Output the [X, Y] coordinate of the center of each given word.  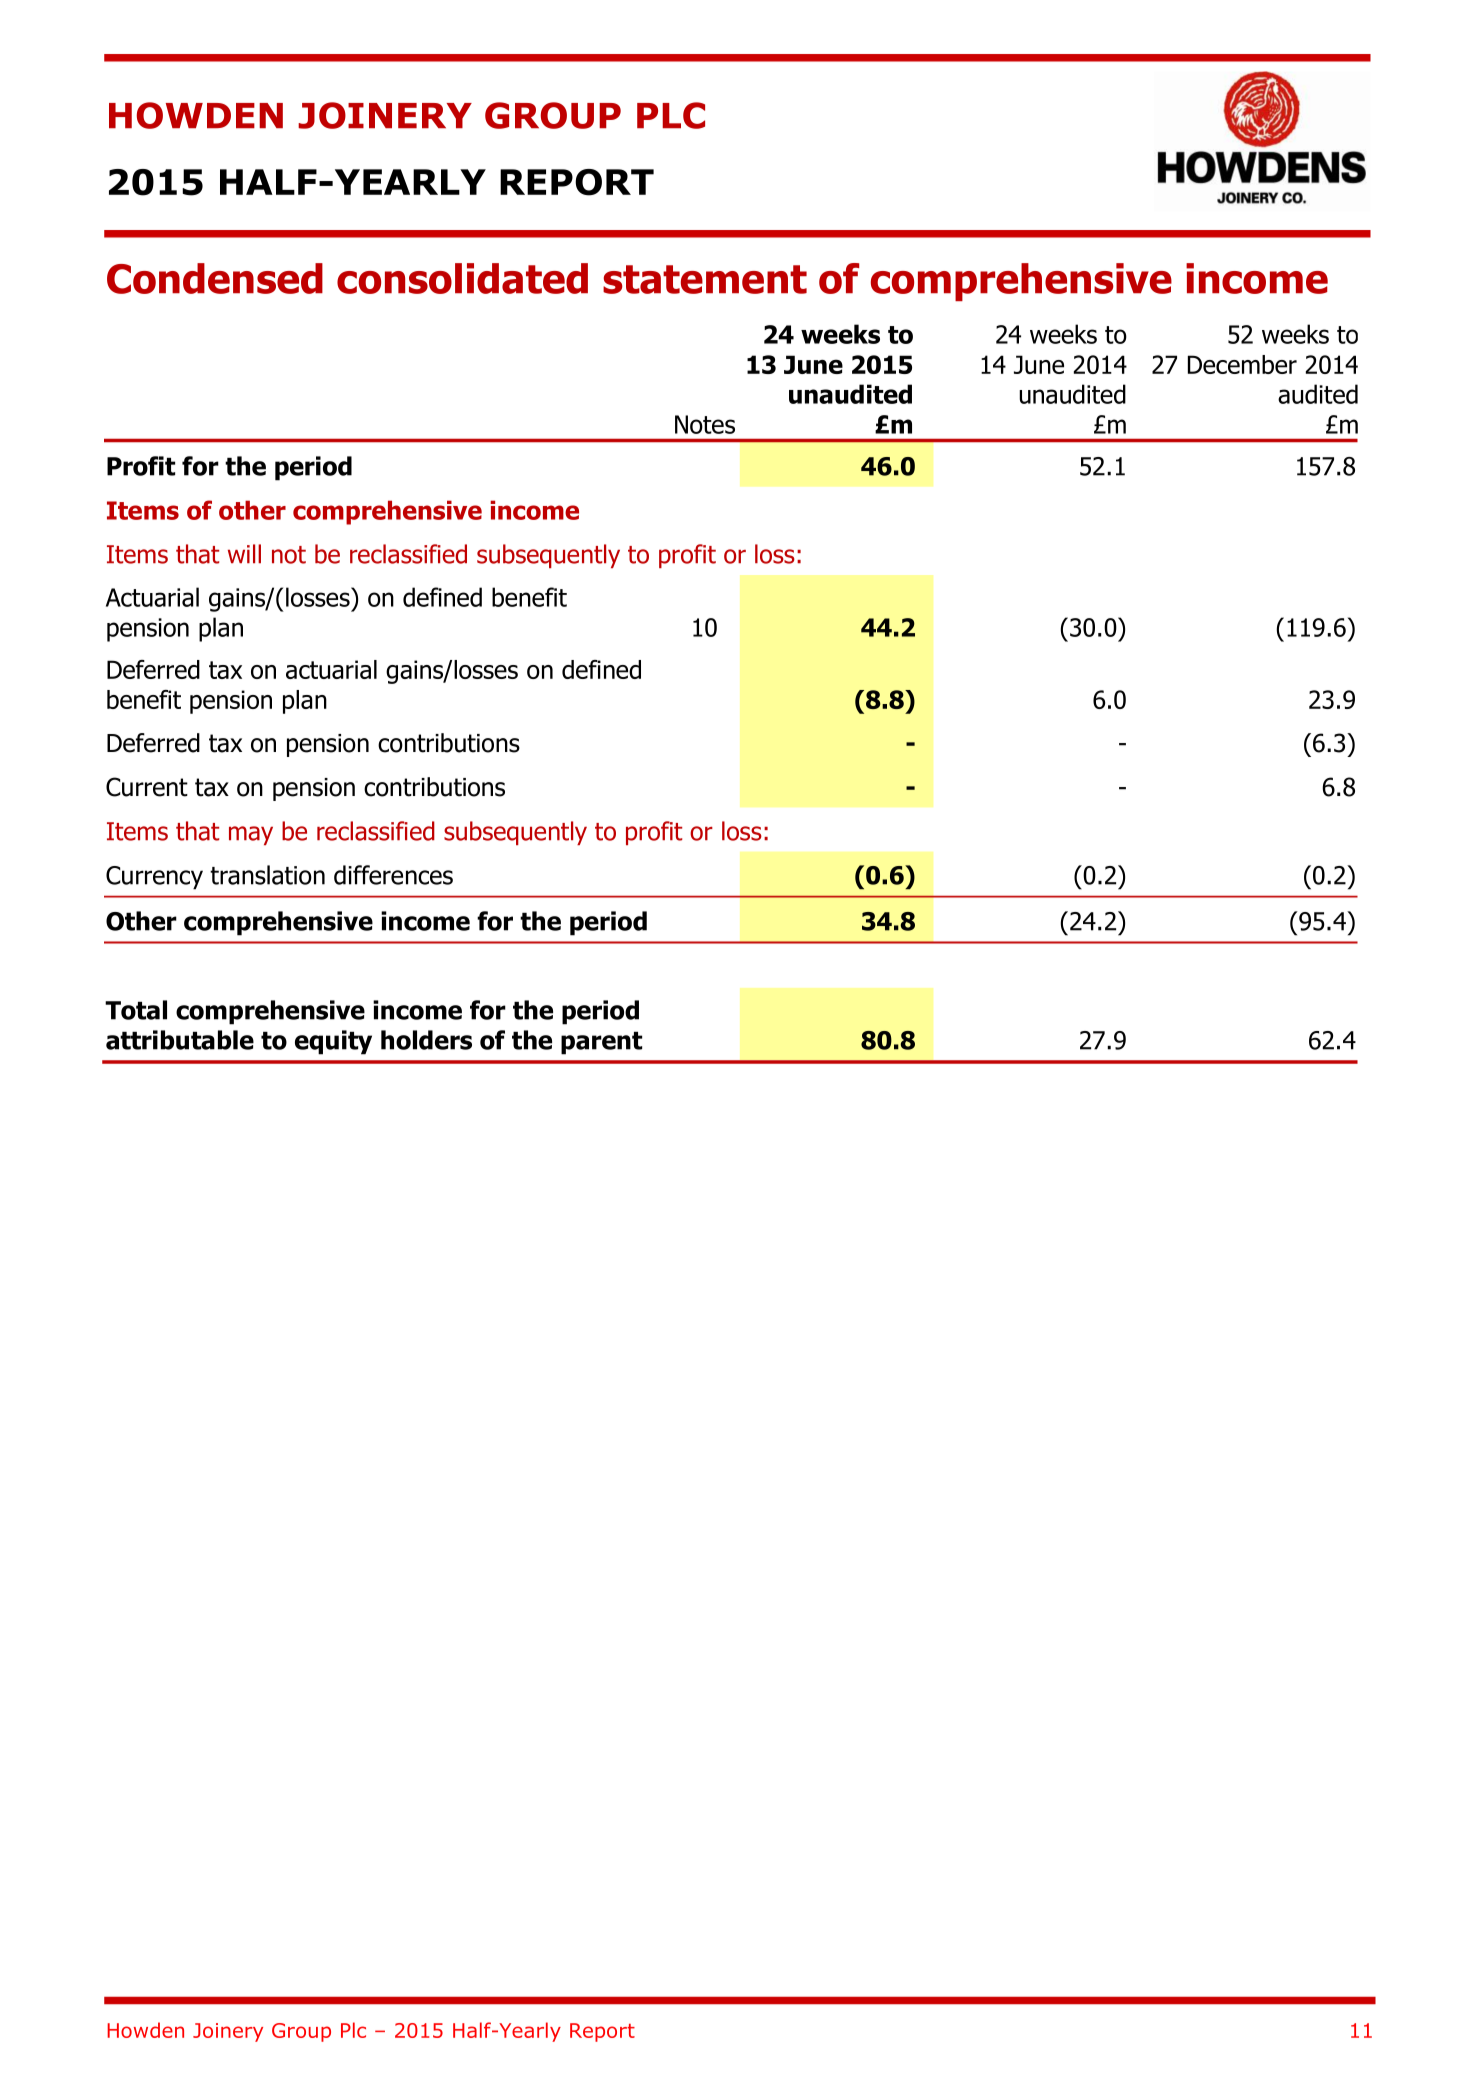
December [1242, 364]
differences [393, 875]
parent [601, 1043]
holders [426, 1040]
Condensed [215, 278]
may [251, 835]
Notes [705, 424]
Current [147, 787]
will [244, 553]
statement [705, 279]
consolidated [462, 278]
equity [333, 1042]
